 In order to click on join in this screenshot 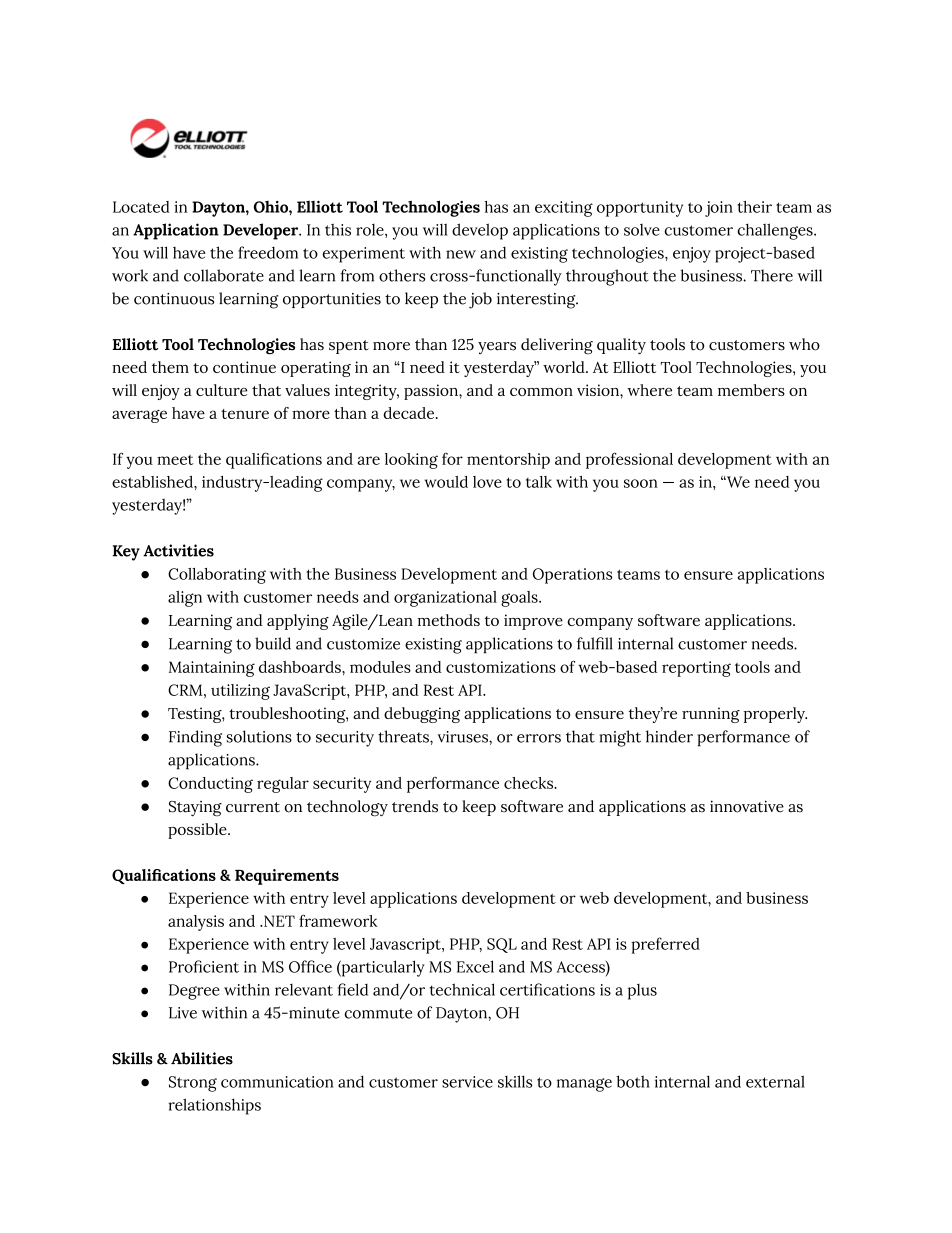, I will do `click(719, 209)`.
